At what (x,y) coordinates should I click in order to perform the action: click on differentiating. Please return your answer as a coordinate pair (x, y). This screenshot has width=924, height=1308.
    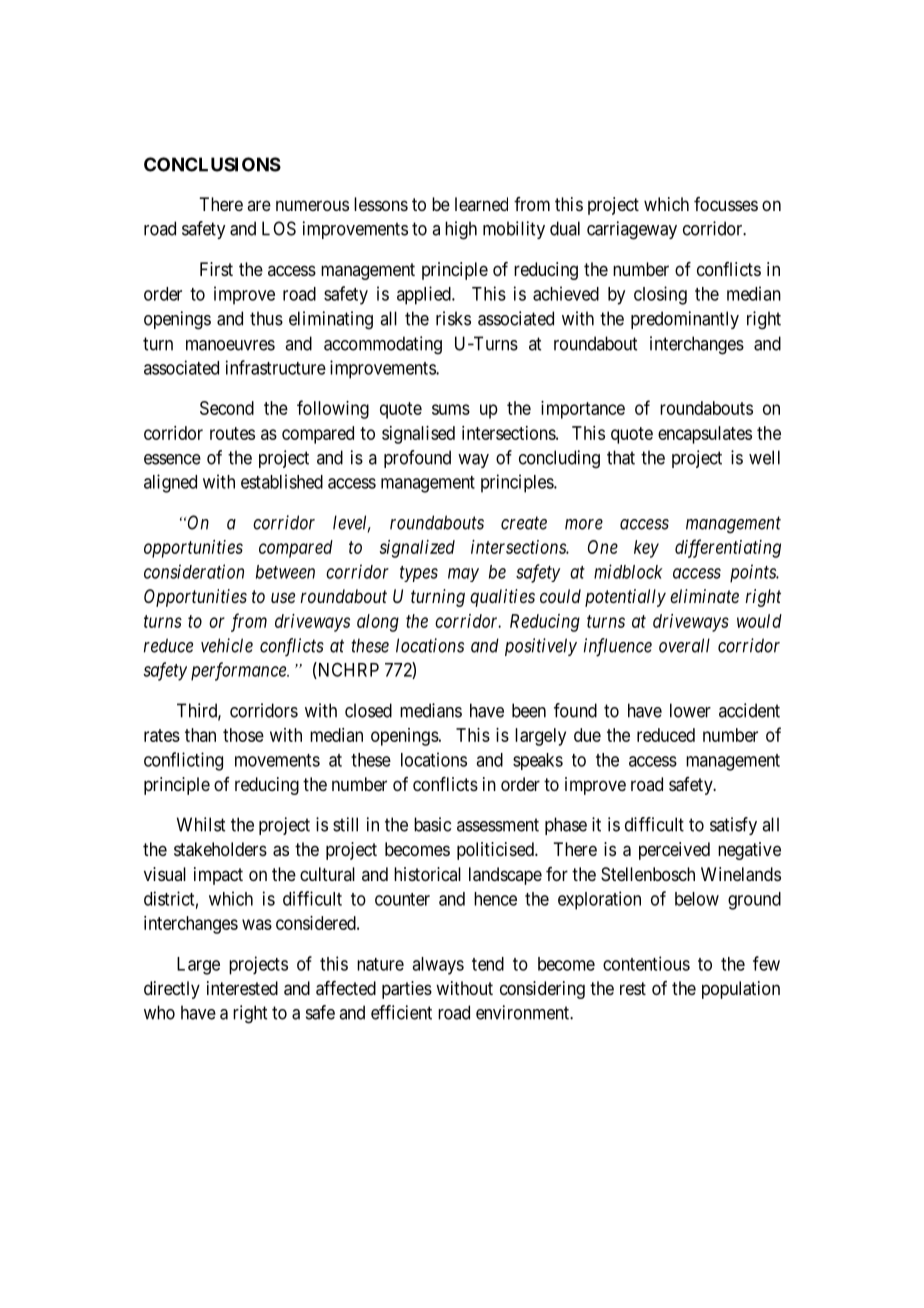
    Looking at the image, I should click on (728, 548).
